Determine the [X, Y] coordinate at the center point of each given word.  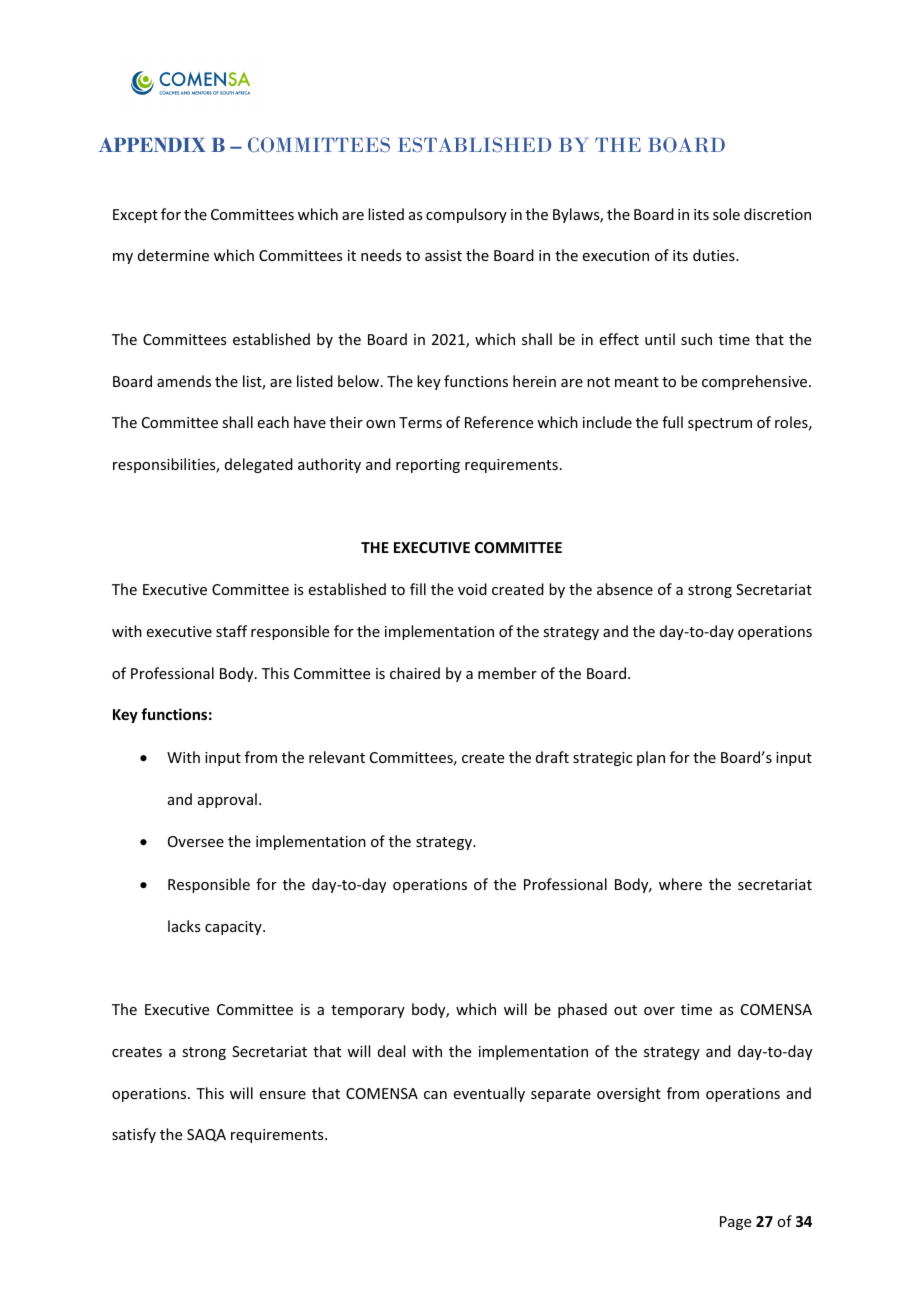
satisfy [134, 1135]
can [435, 1095]
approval [227, 800]
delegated [259, 465]
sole [726, 214]
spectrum [720, 424]
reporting [428, 466]
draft [552, 757]
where [680, 884]
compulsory [466, 215]
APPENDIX [152, 145]
